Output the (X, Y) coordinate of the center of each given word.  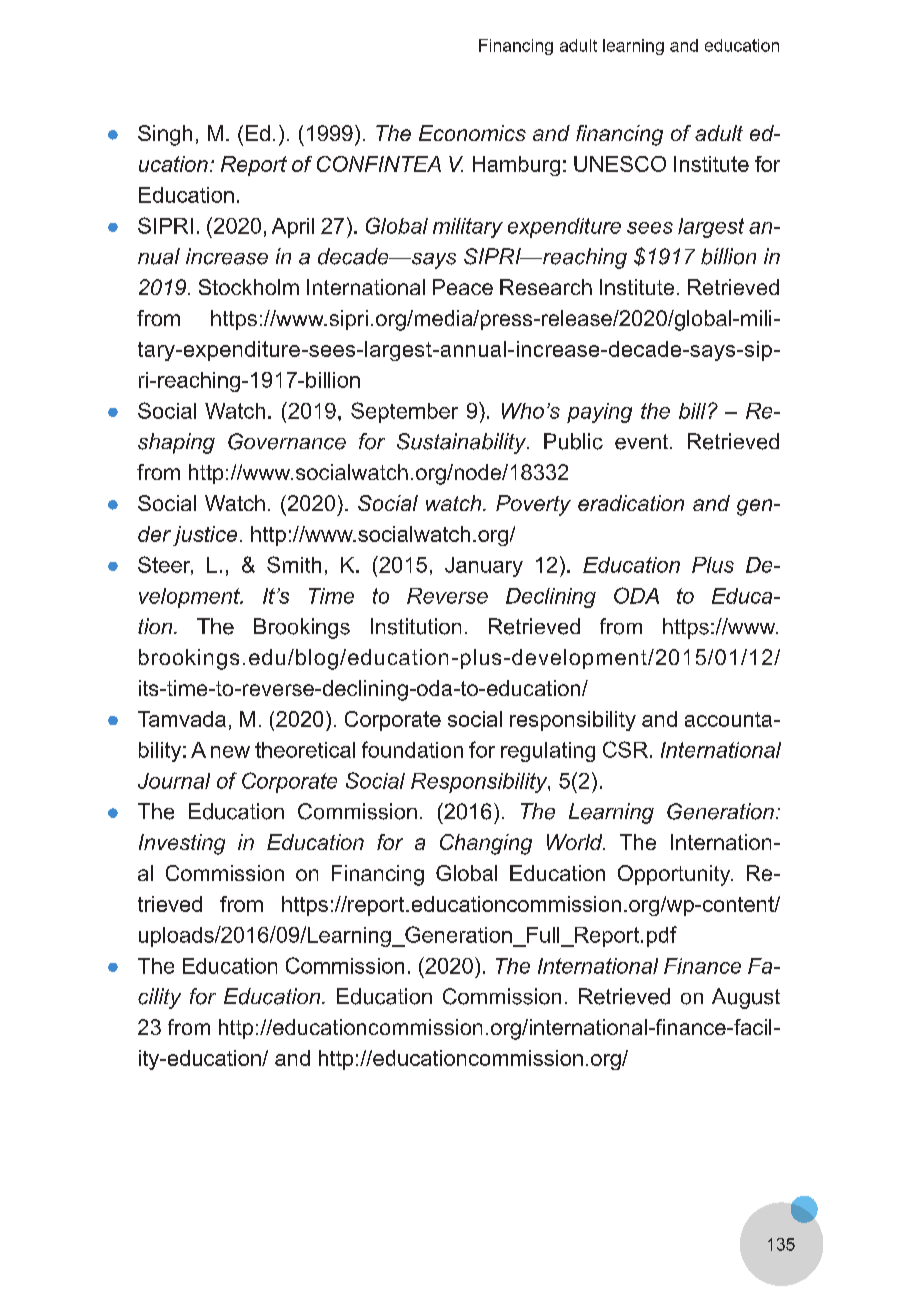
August (746, 998)
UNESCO (620, 164)
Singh (165, 135)
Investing (182, 844)
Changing (486, 844)
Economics (472, 133)
